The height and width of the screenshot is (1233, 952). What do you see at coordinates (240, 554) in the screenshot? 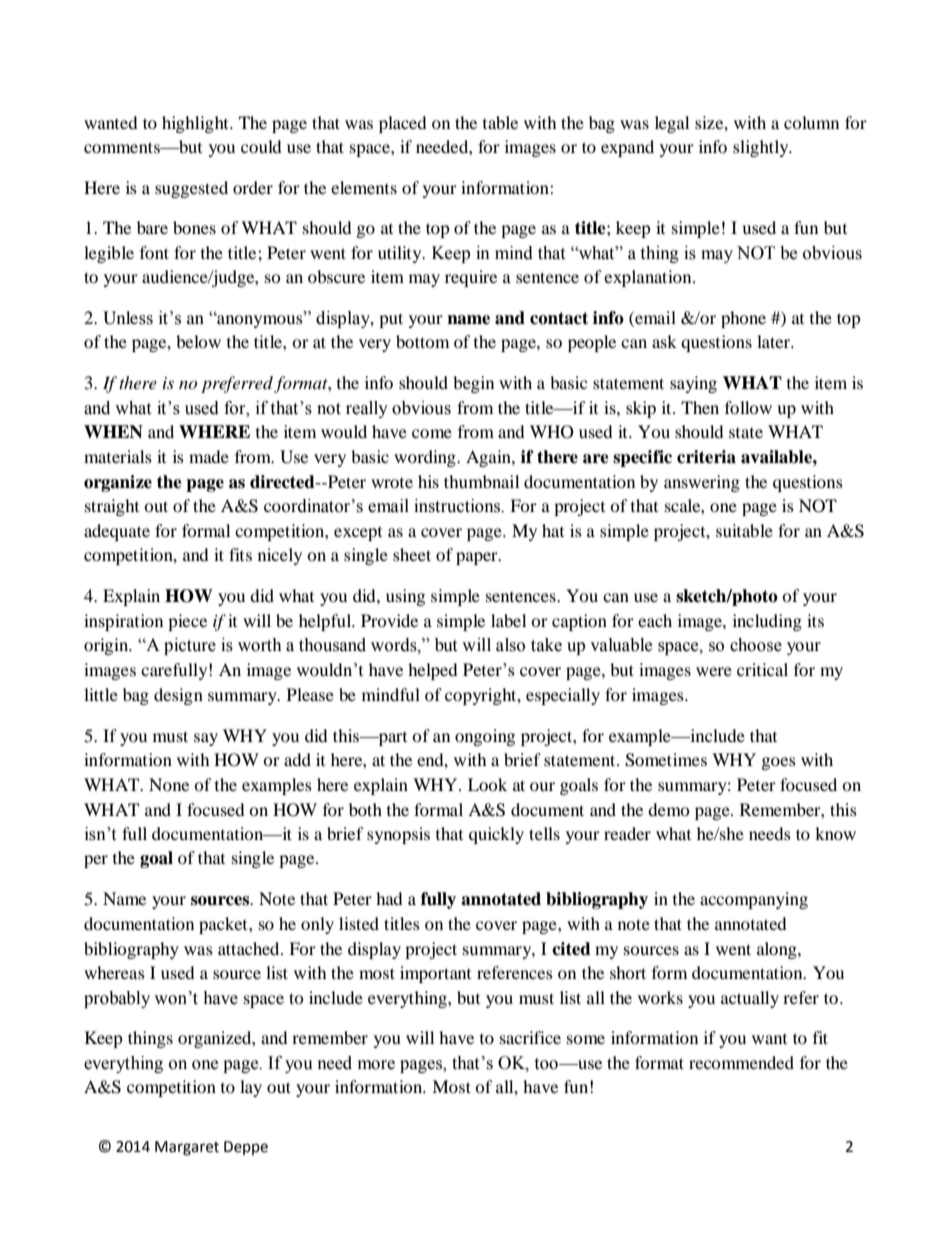
I see `fits` at bounding box center [240, 554].
